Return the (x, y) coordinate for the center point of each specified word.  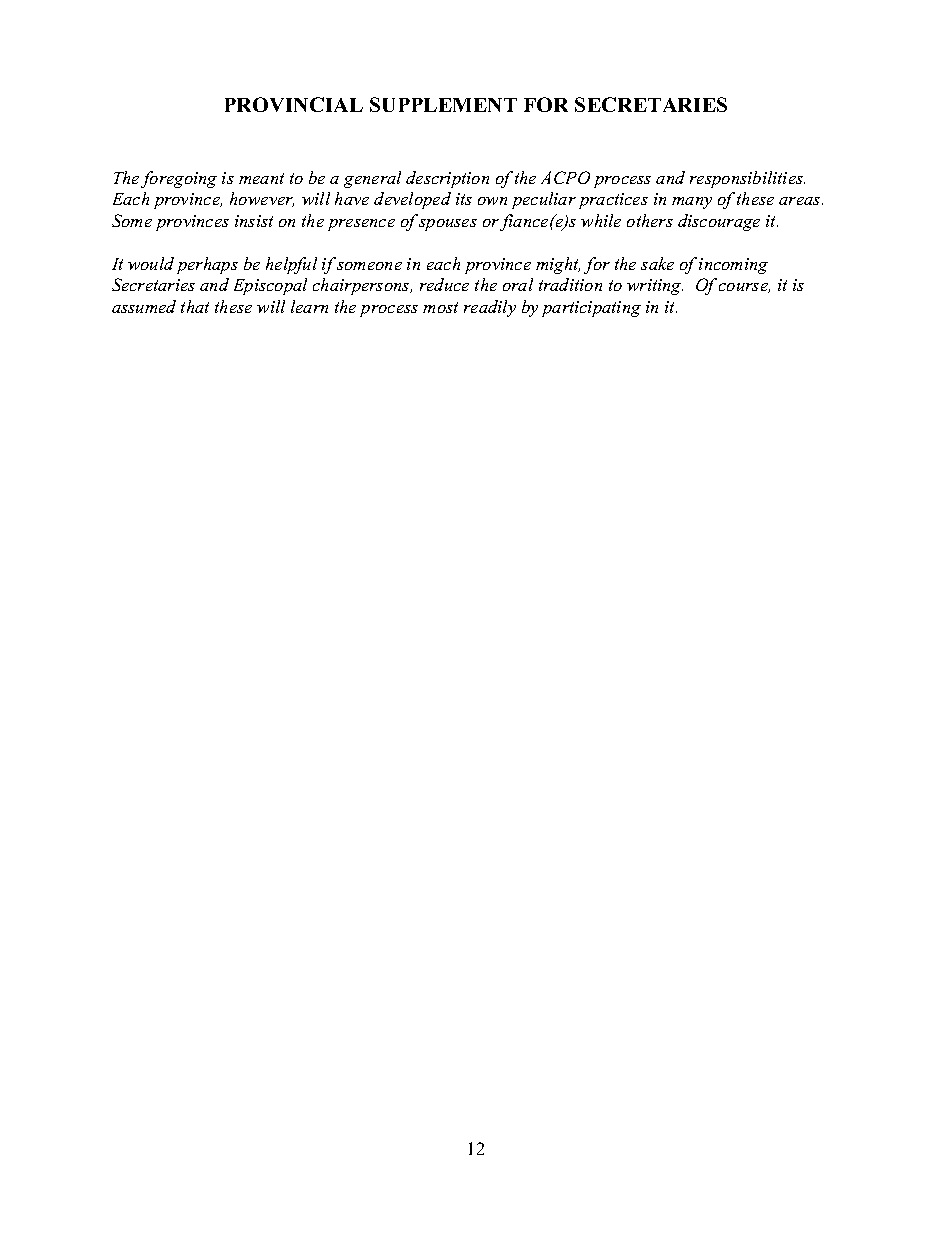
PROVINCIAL (294, 104)
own (492, 201)
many (692, 203)
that (195, 306)
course (744, 288)
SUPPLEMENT (443, 104)
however (262, 199)
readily (490, 308)
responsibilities (747, 179)
